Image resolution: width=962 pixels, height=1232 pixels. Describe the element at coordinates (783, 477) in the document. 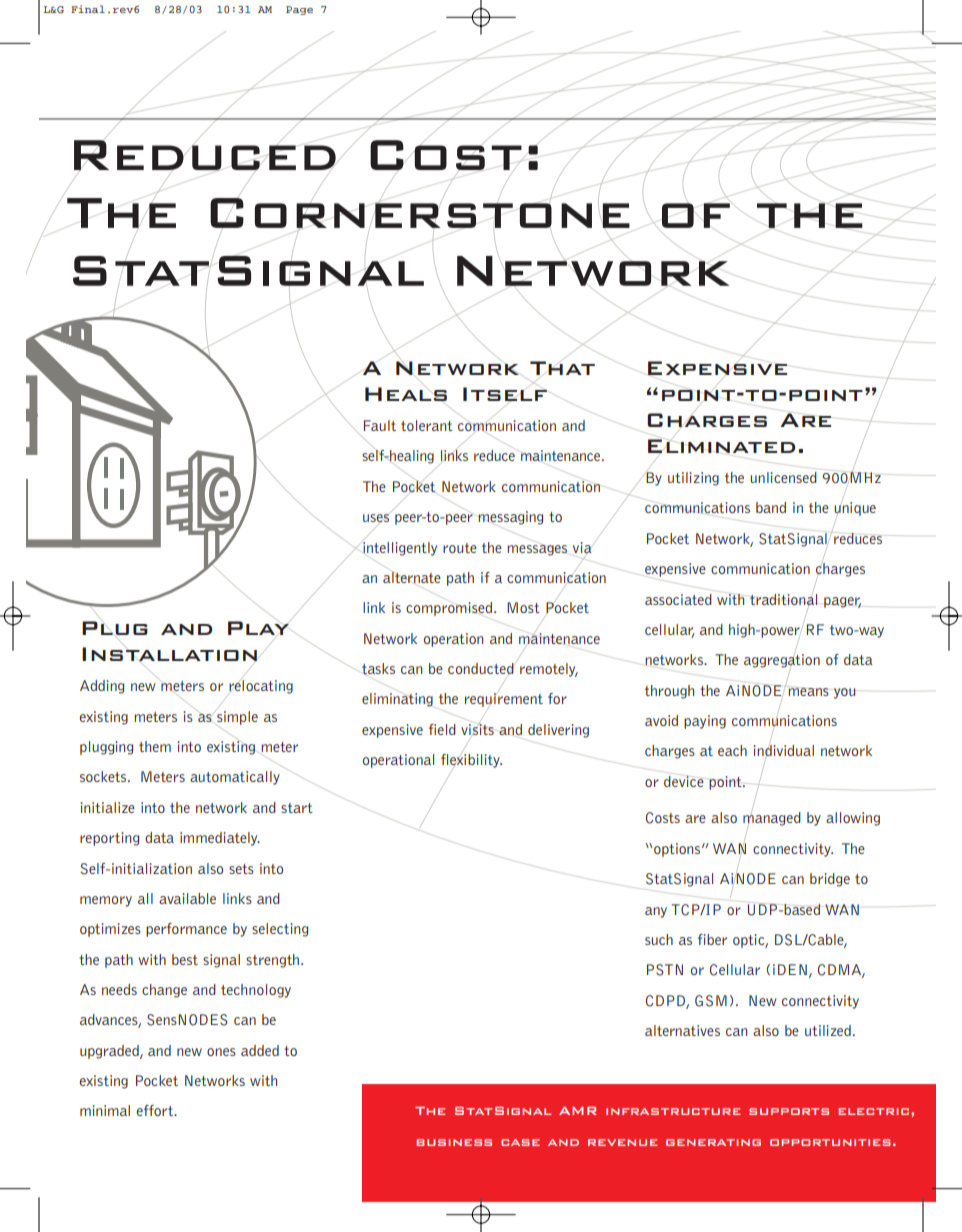

I see `unlicensed` at that location.
